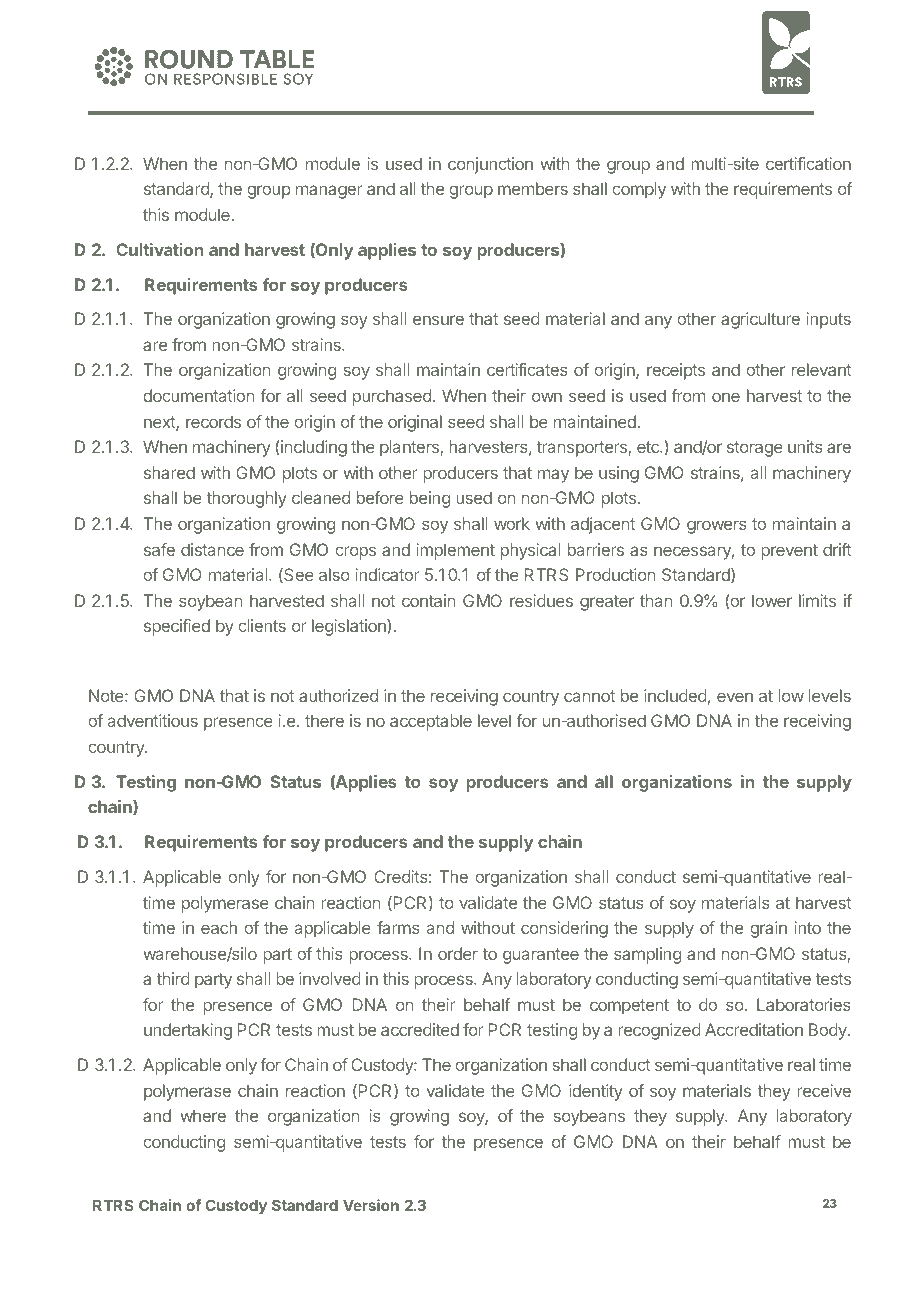 The height and width of the screenshot is (1308, 924). What do you see at coordinates (431, 722) in the screenshot?
I see `acceptable` at bounding box center [431, 722].
